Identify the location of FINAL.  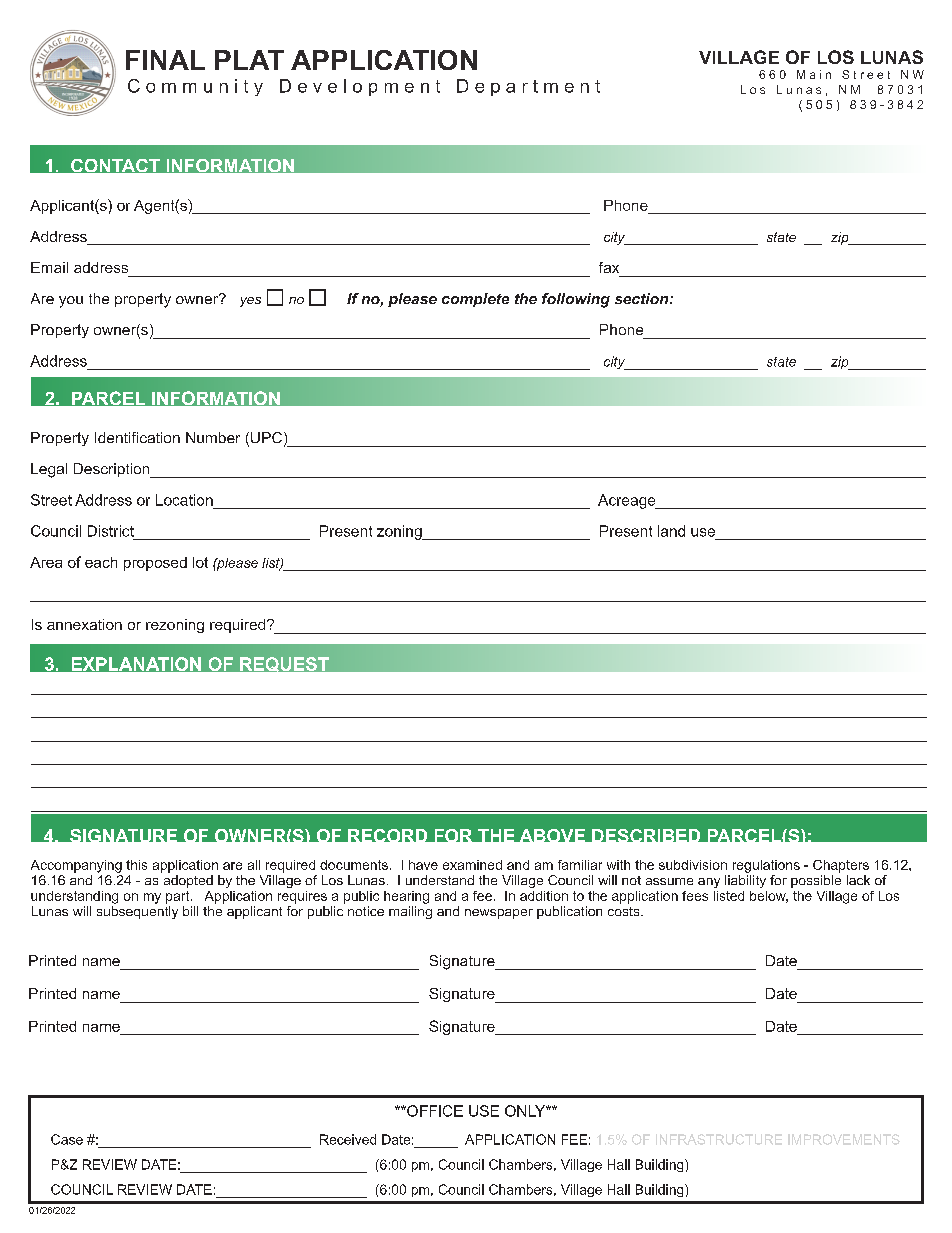
(165, 60).
